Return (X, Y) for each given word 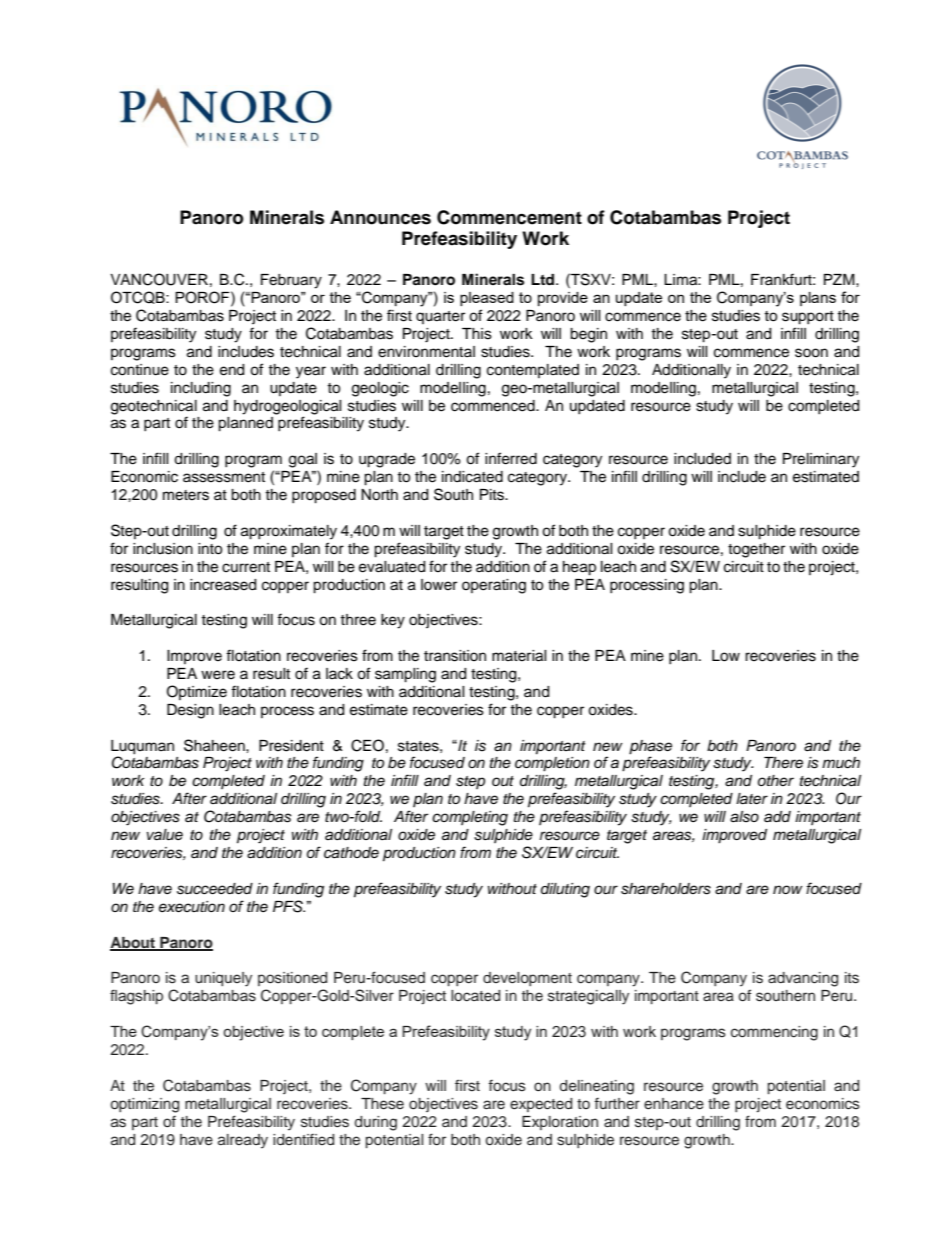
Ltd (544, 279)
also (744, 817)
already (243, 1141)
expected (541, 1105)
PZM (840, 279)
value (165, 835)
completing (470, 818)
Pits (493, 495)
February (291, 281)
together (756, 550)
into (210, 549)
